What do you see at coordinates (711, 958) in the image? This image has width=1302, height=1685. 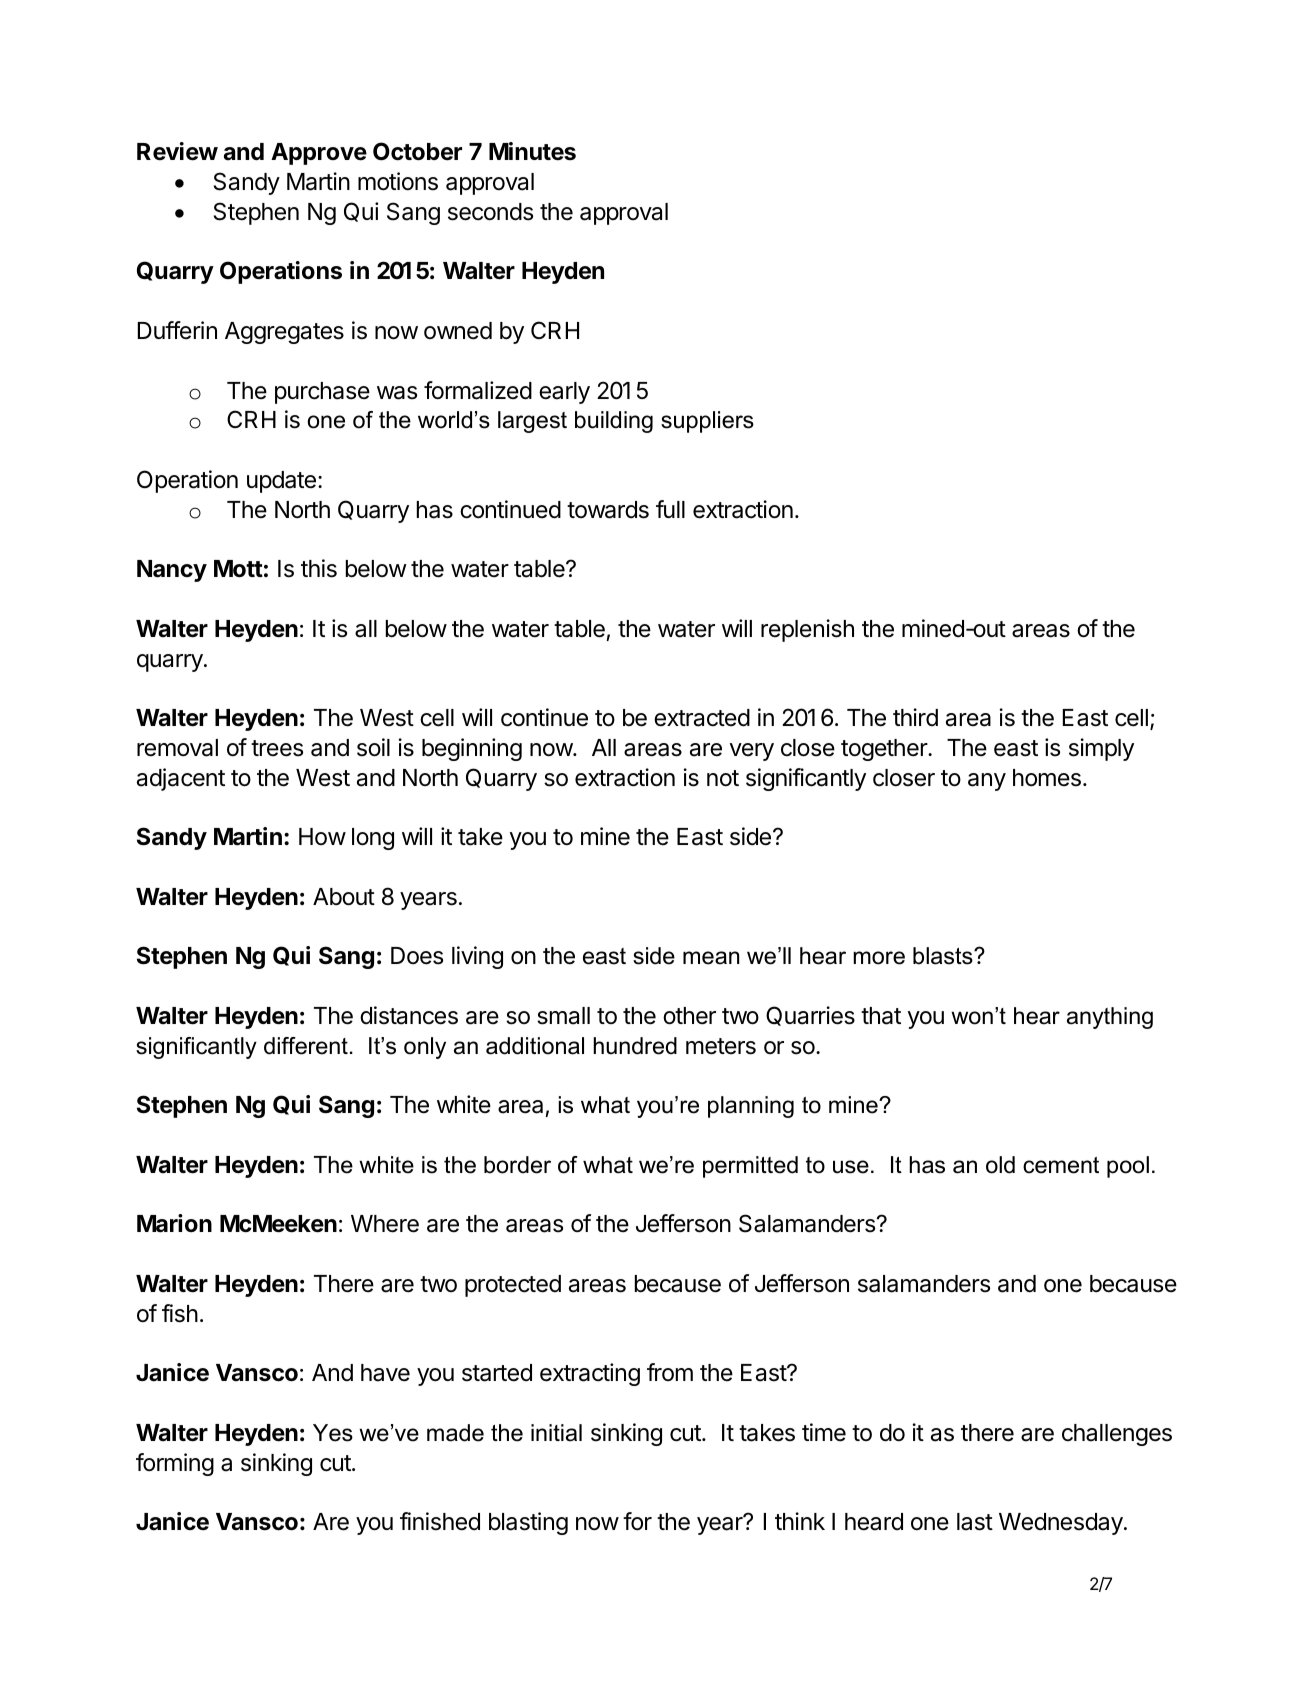 I see `mean` at bounding box center [711, 958].
